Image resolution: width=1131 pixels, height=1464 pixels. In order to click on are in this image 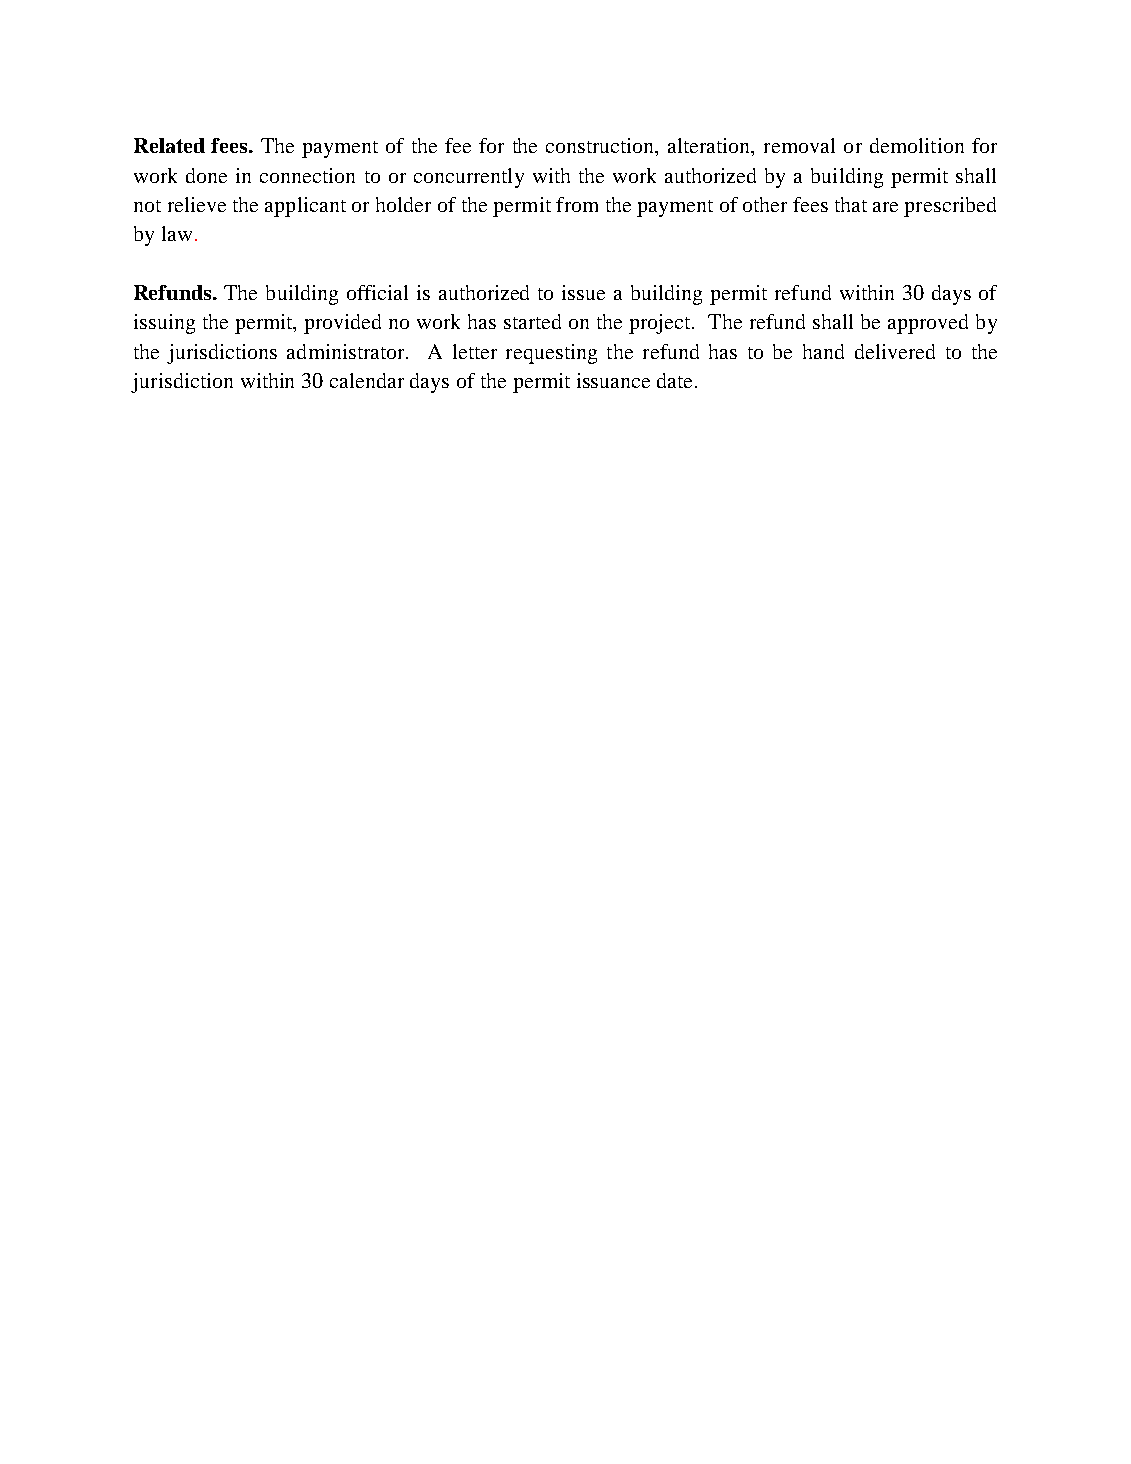, I will do `click(885, 207)`.
